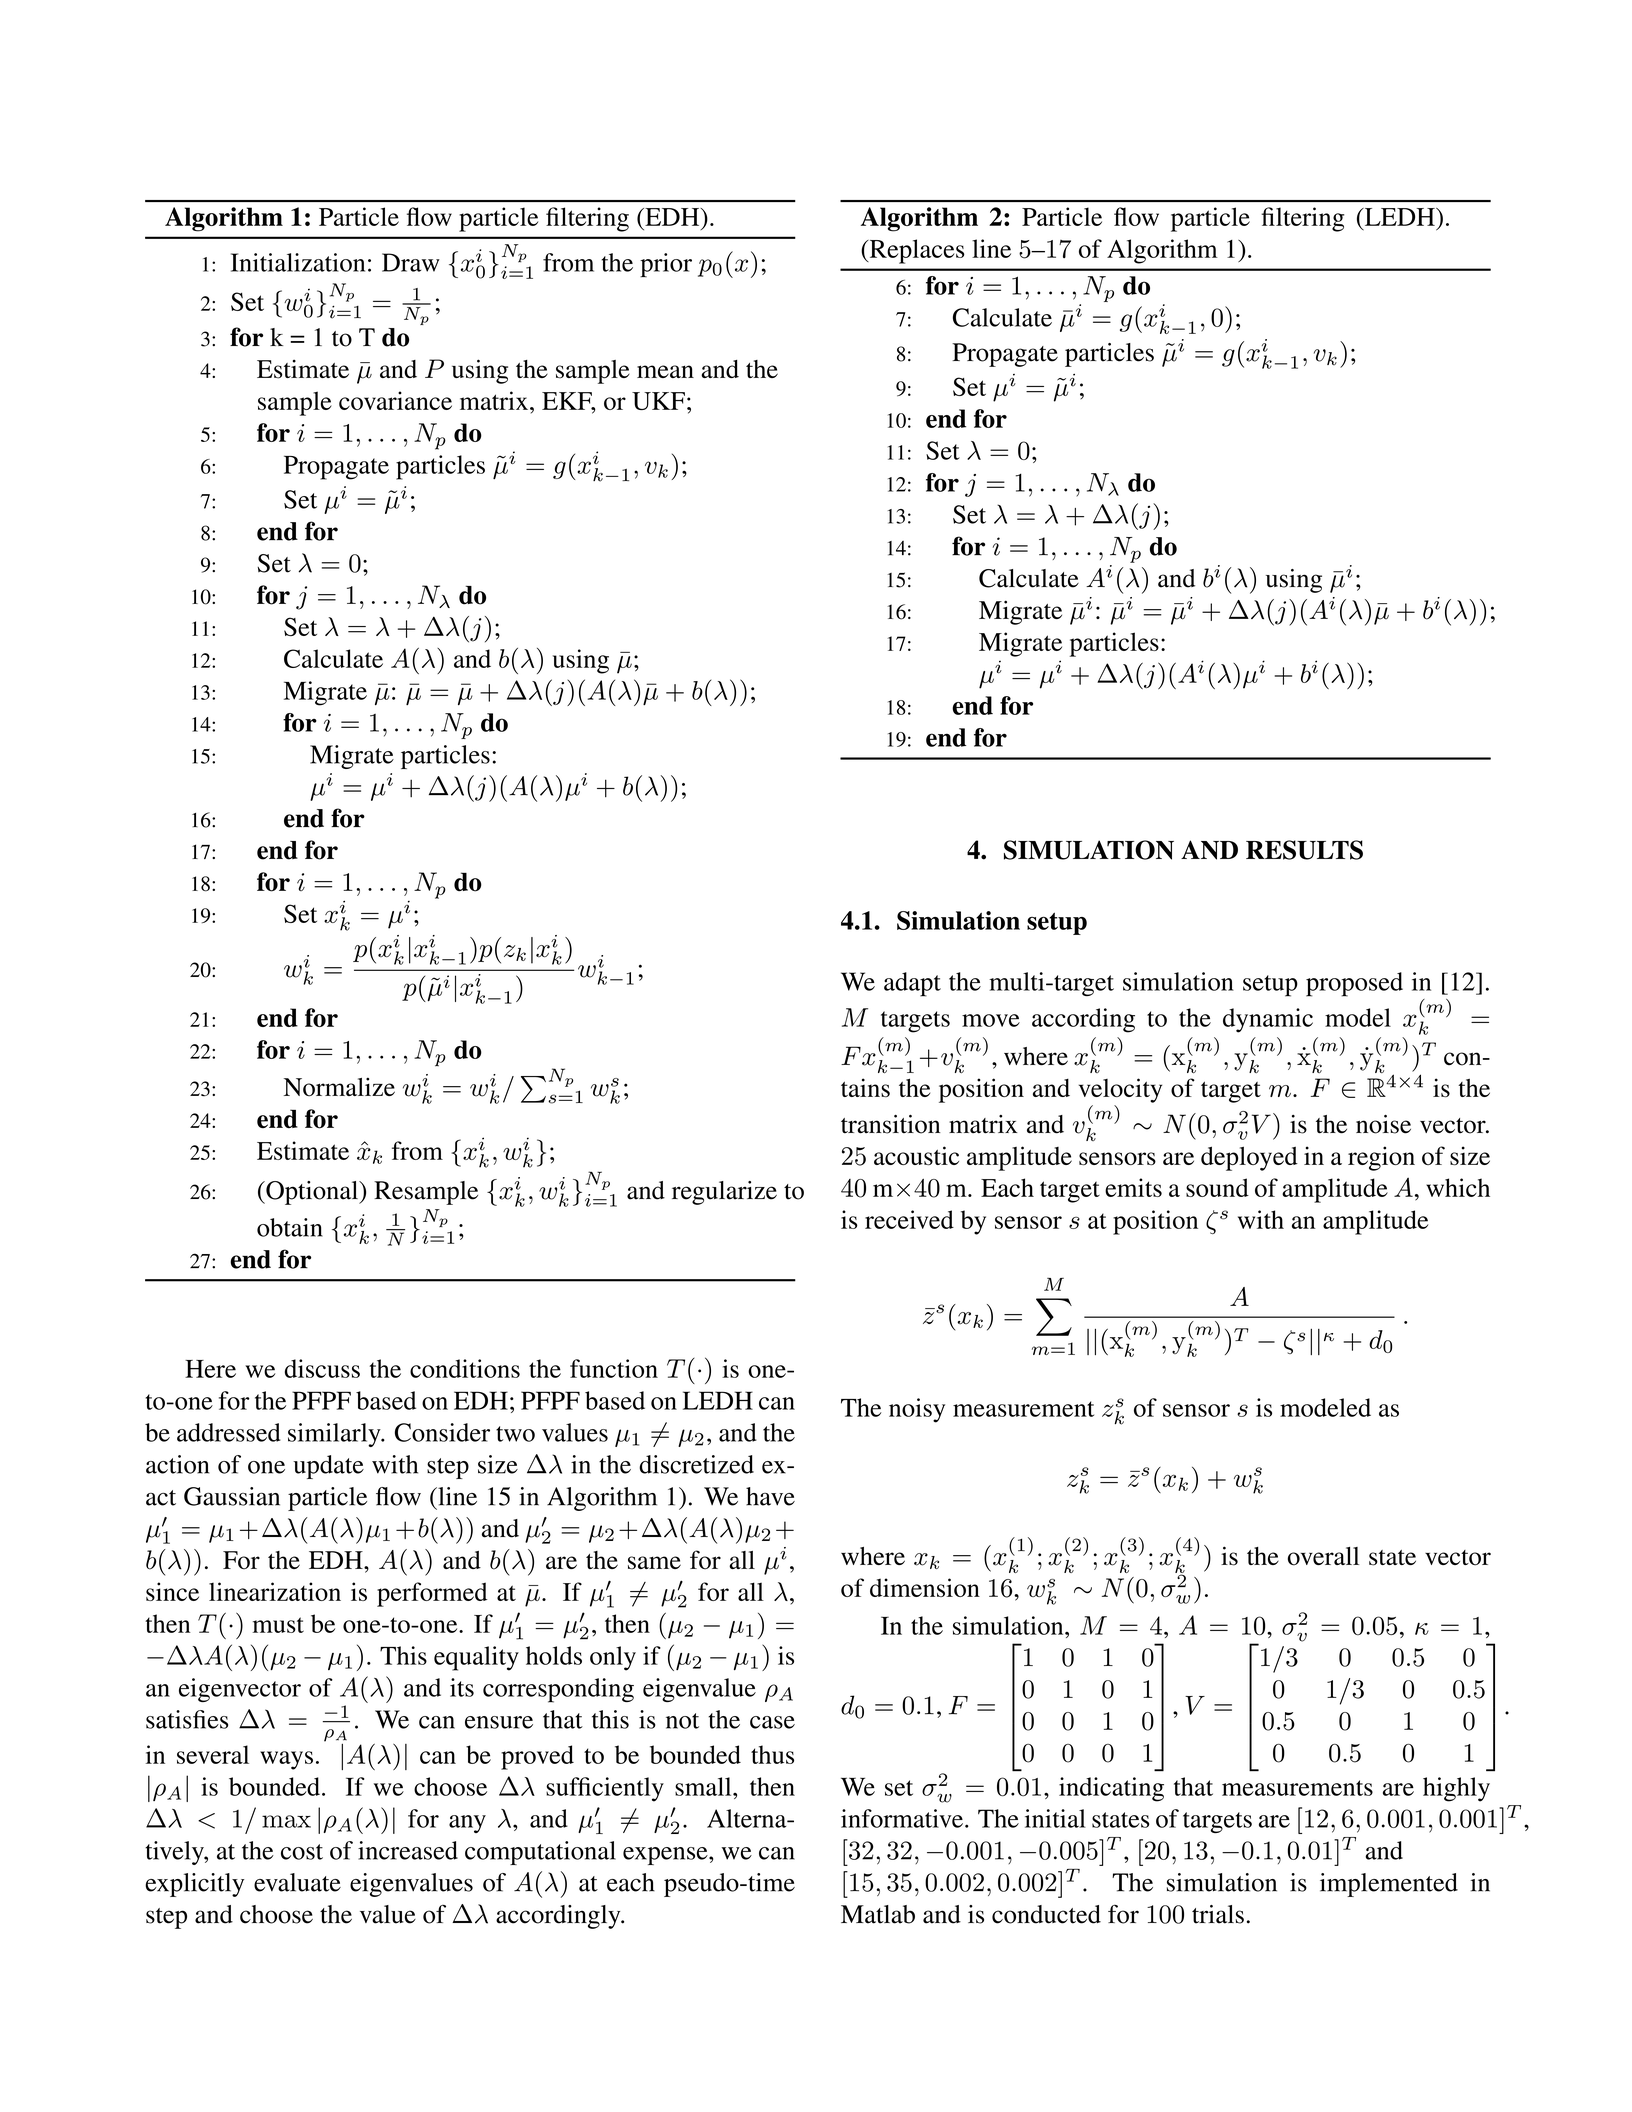 This screenshot has height=2112, width=1632. Describe the element at coordinates (666, 265) in the screenshot. I see `prior` at that location.
